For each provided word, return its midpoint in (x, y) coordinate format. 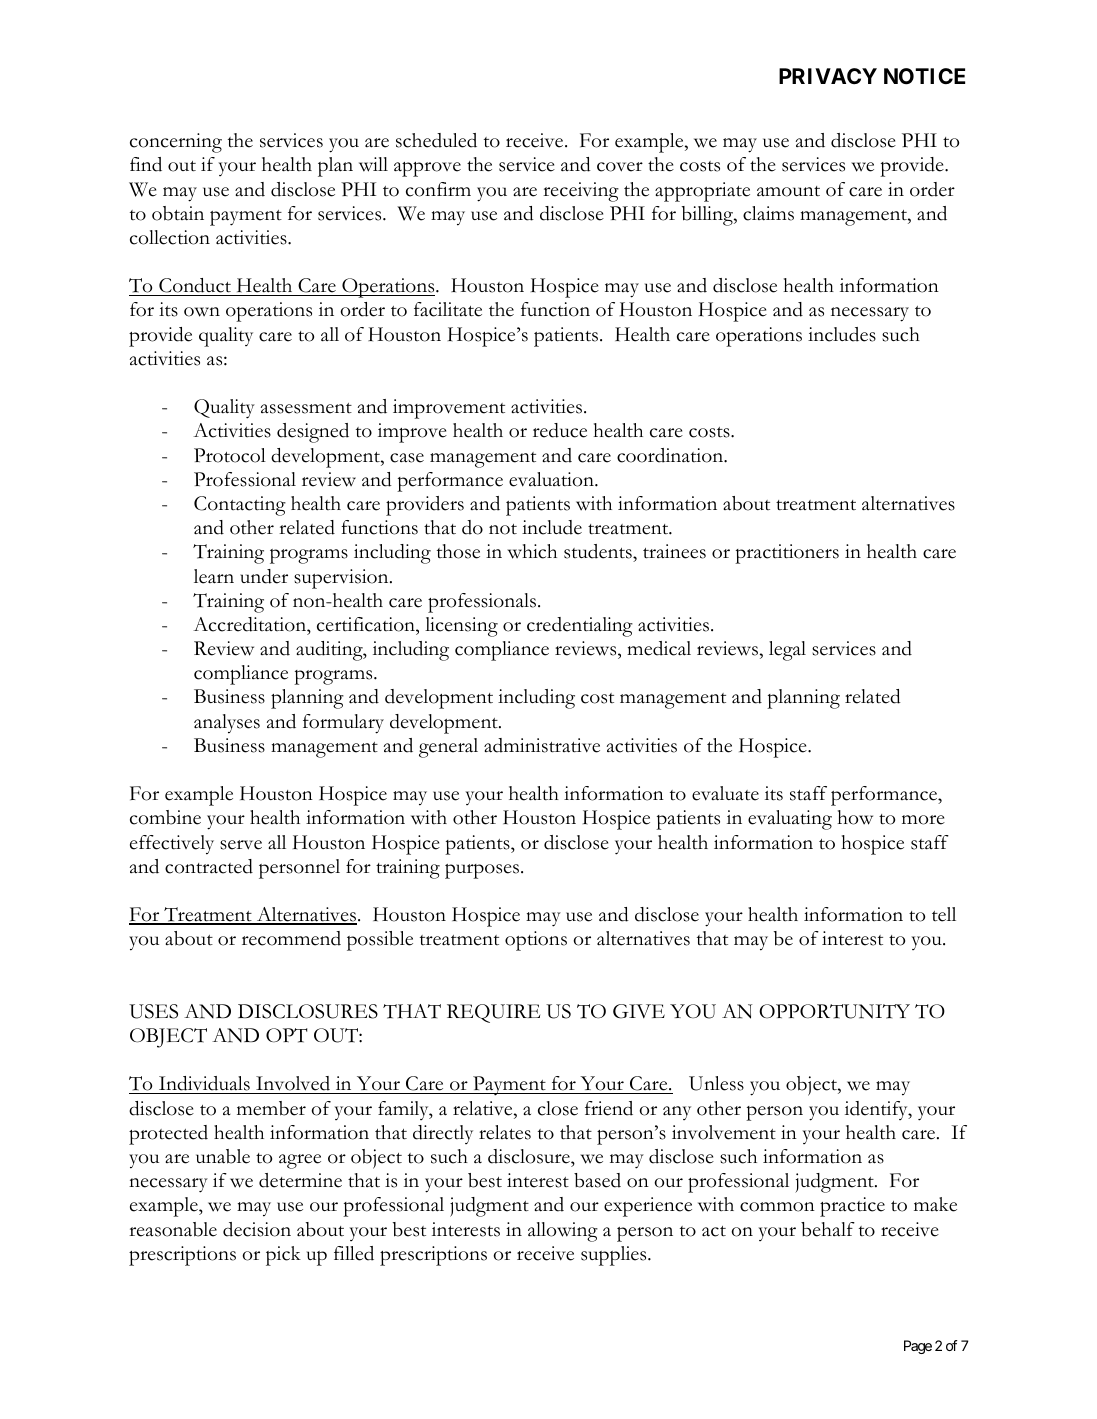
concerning (176, 143)
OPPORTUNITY (834, 1011)
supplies (615, 1256)
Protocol (230, 455)
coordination (671, 455)
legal (787, 651)
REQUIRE (493, 1013)
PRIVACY (828, 76)
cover (620, 167)
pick (283, 1256)
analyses (227, 724)
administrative (542, 745)
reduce (560, 430)
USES (153, 1011)
